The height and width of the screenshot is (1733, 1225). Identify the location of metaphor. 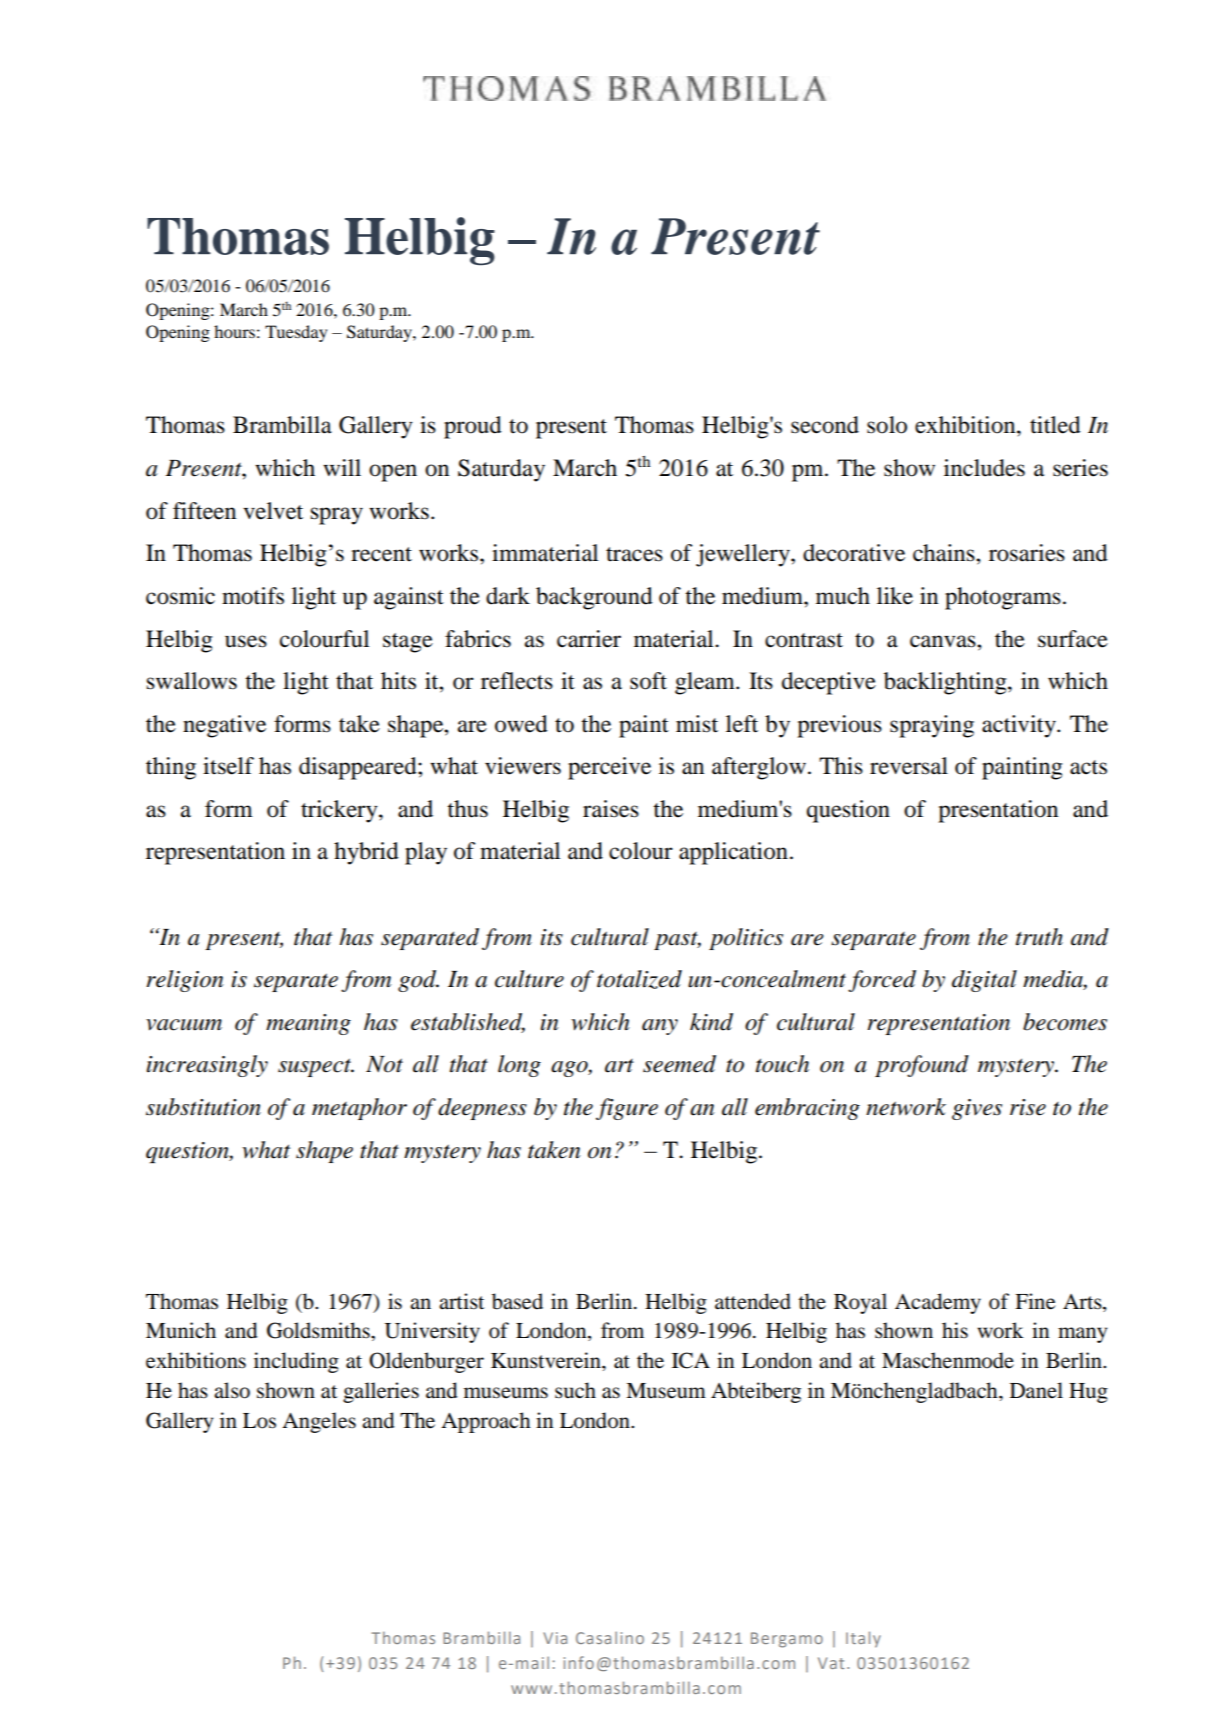
(359, 1109).
